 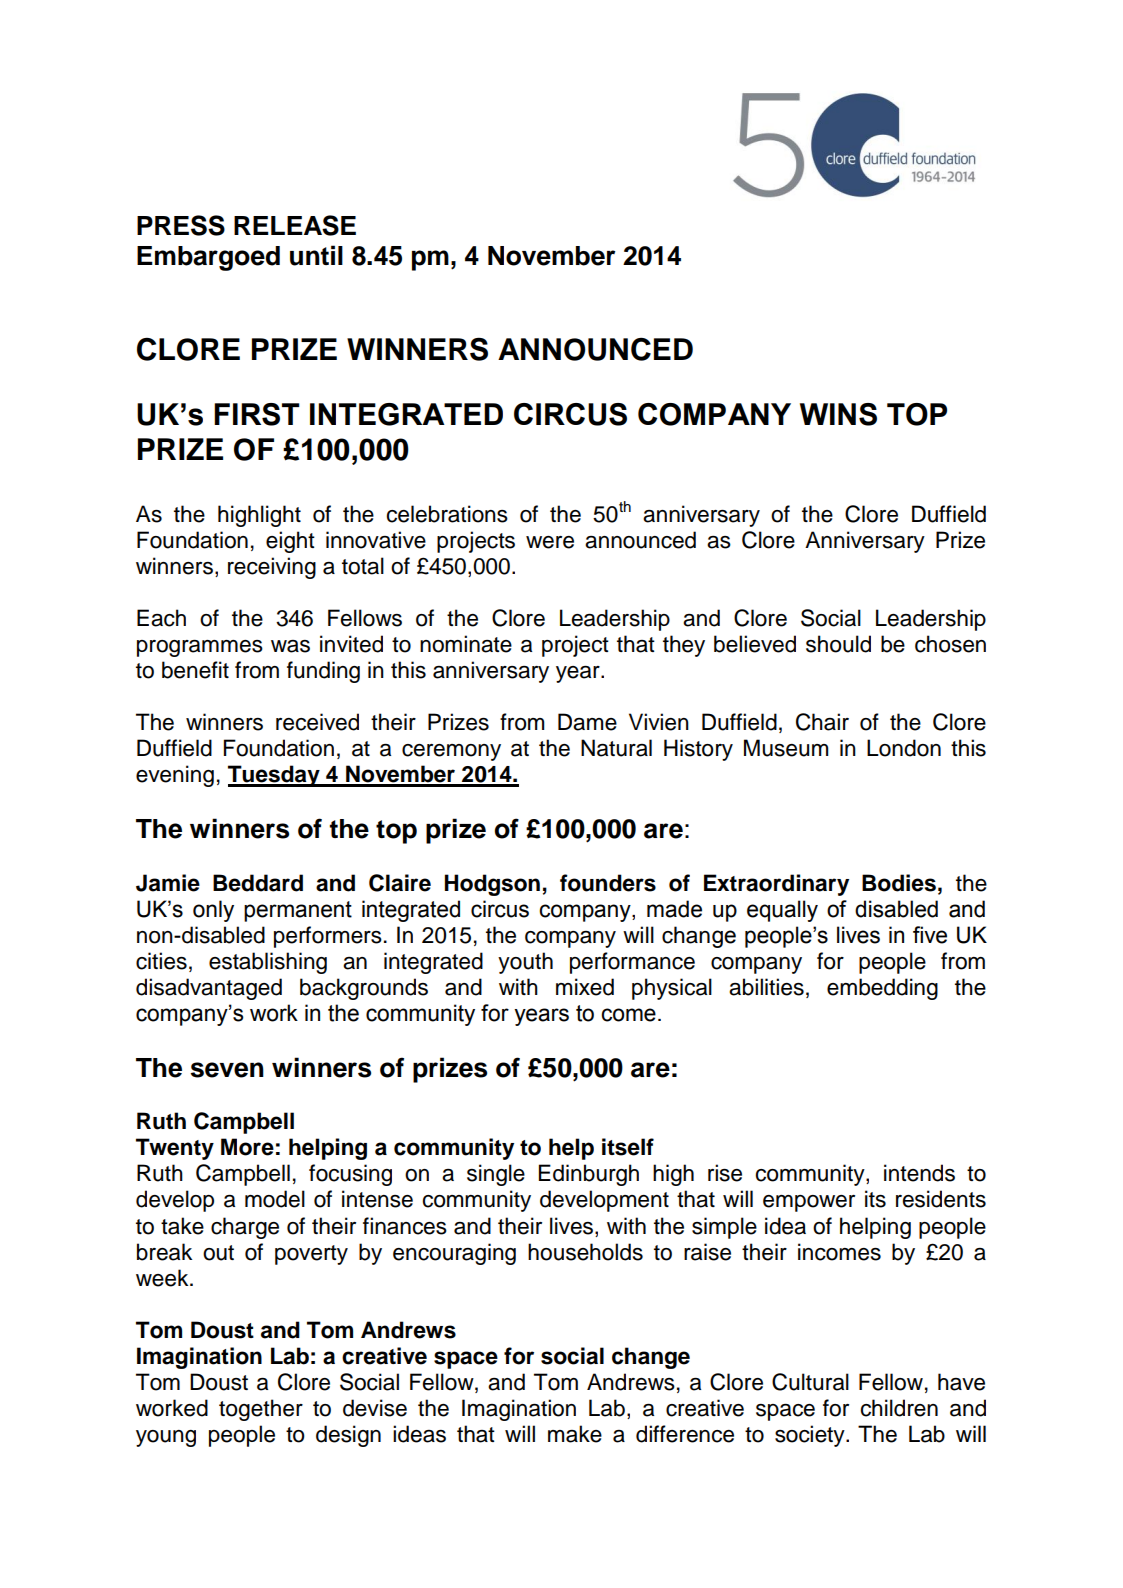 What do you see at coordinates (882, 989) in the screenshot?
I see `embedding` at bounding box center [882, 989].
